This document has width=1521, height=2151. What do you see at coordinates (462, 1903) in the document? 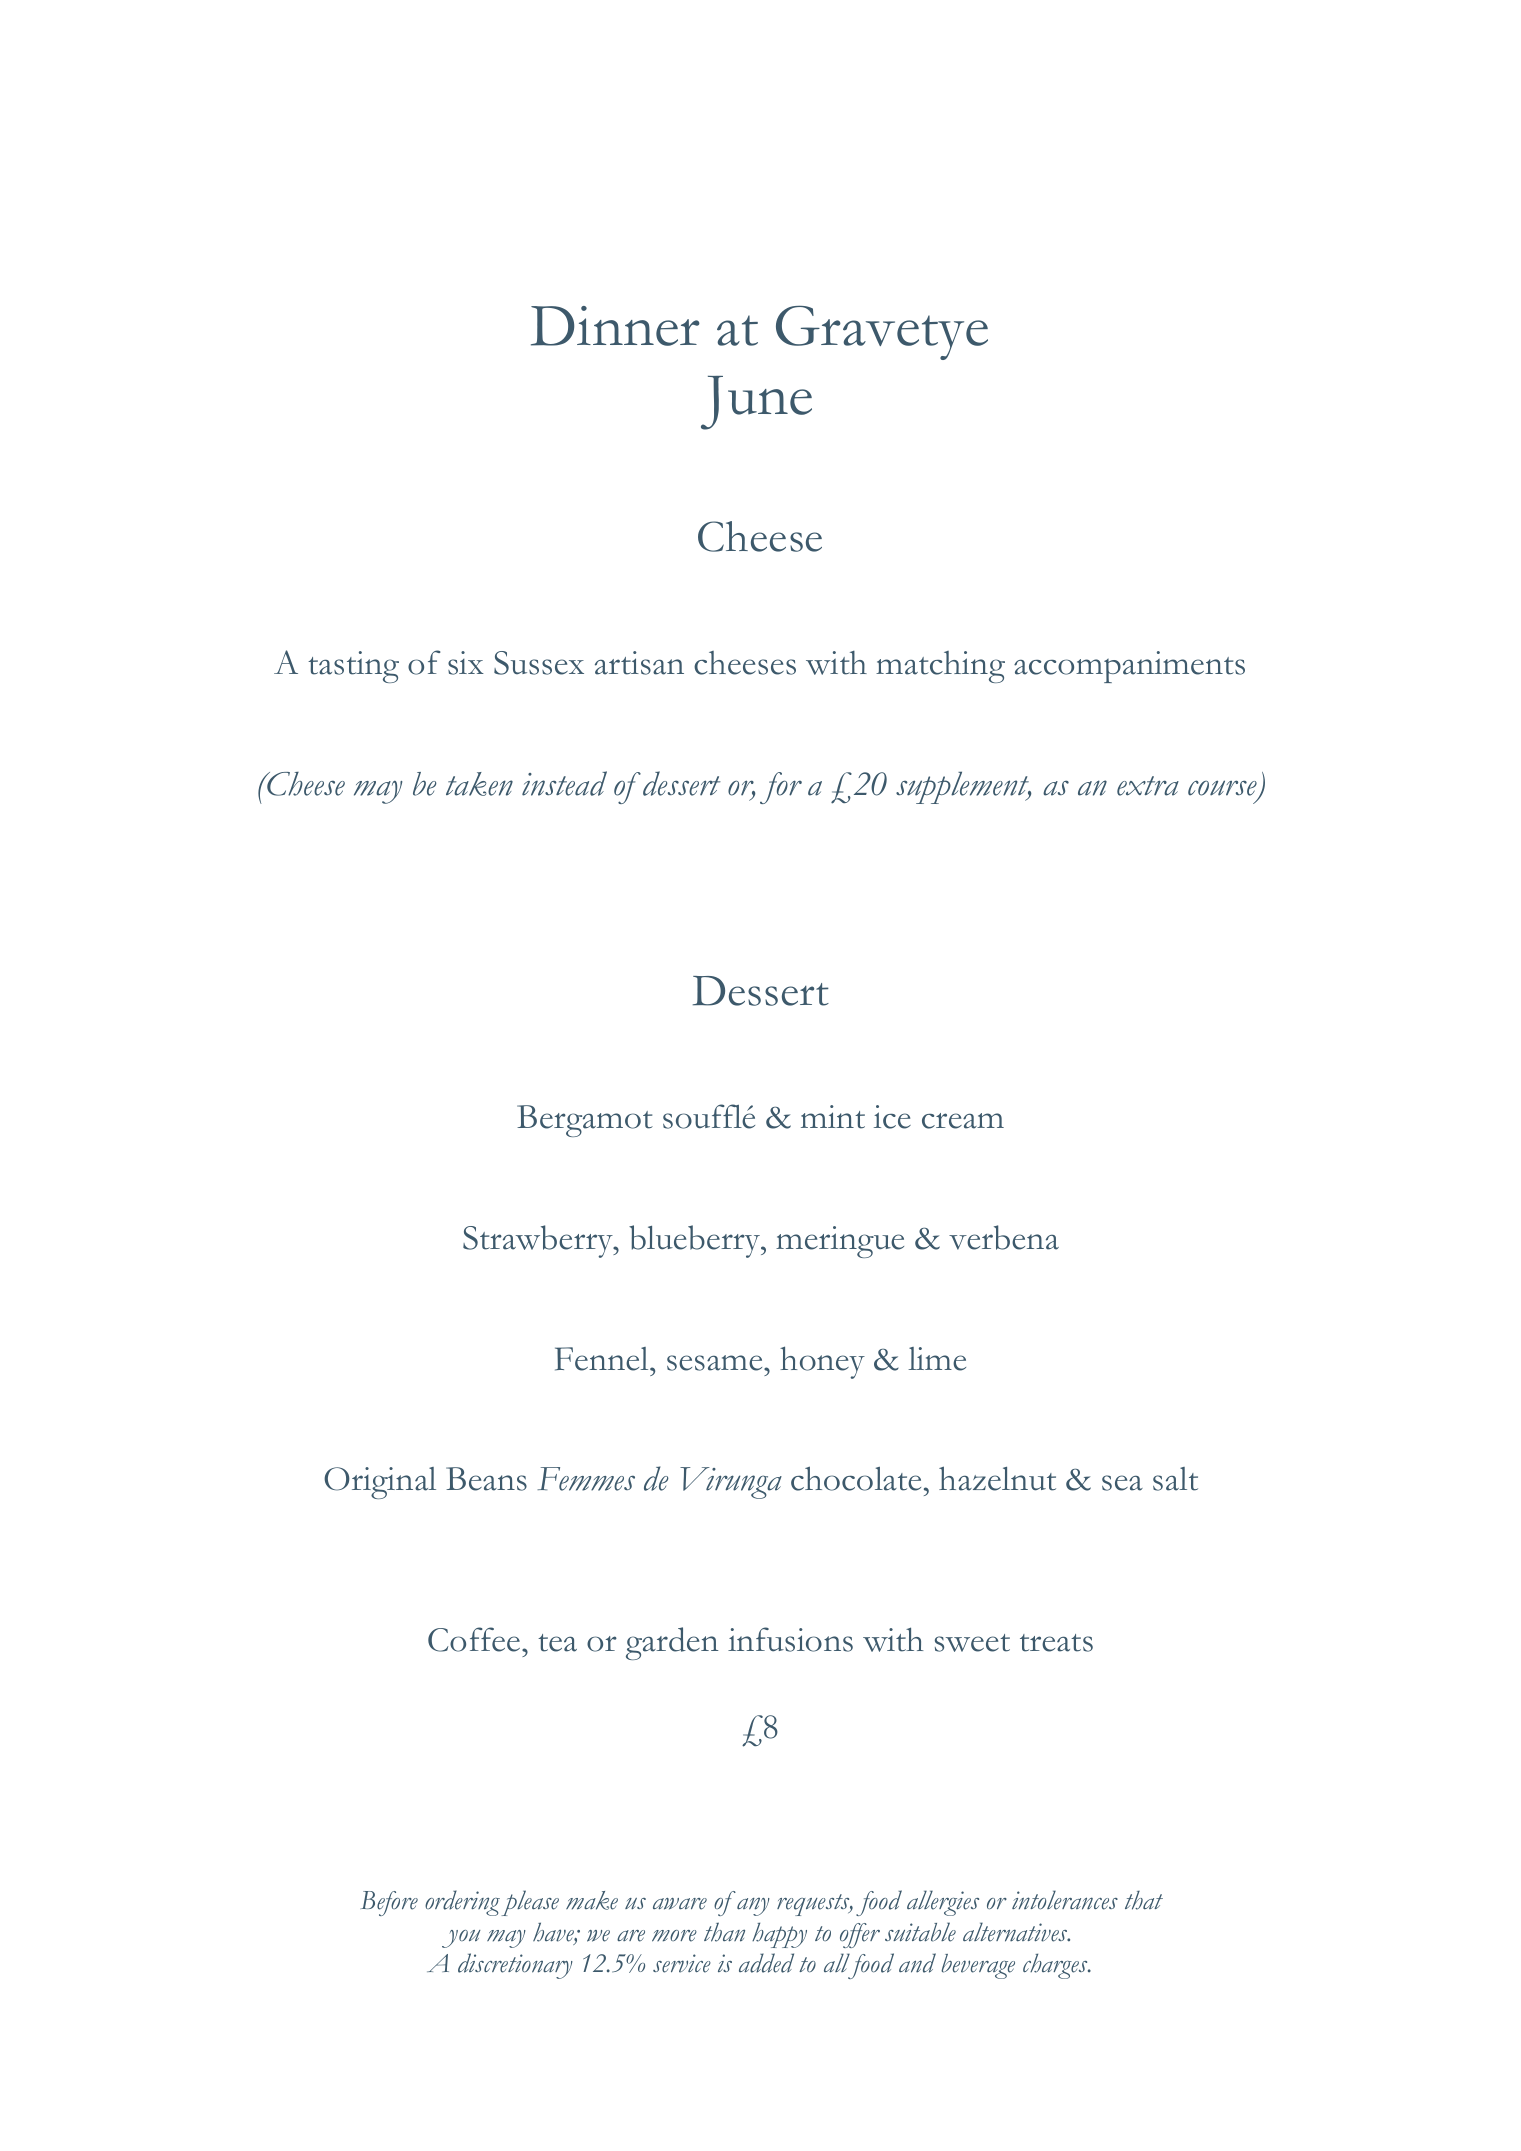
I see `ordering` at bounding box center [462, 1903].
